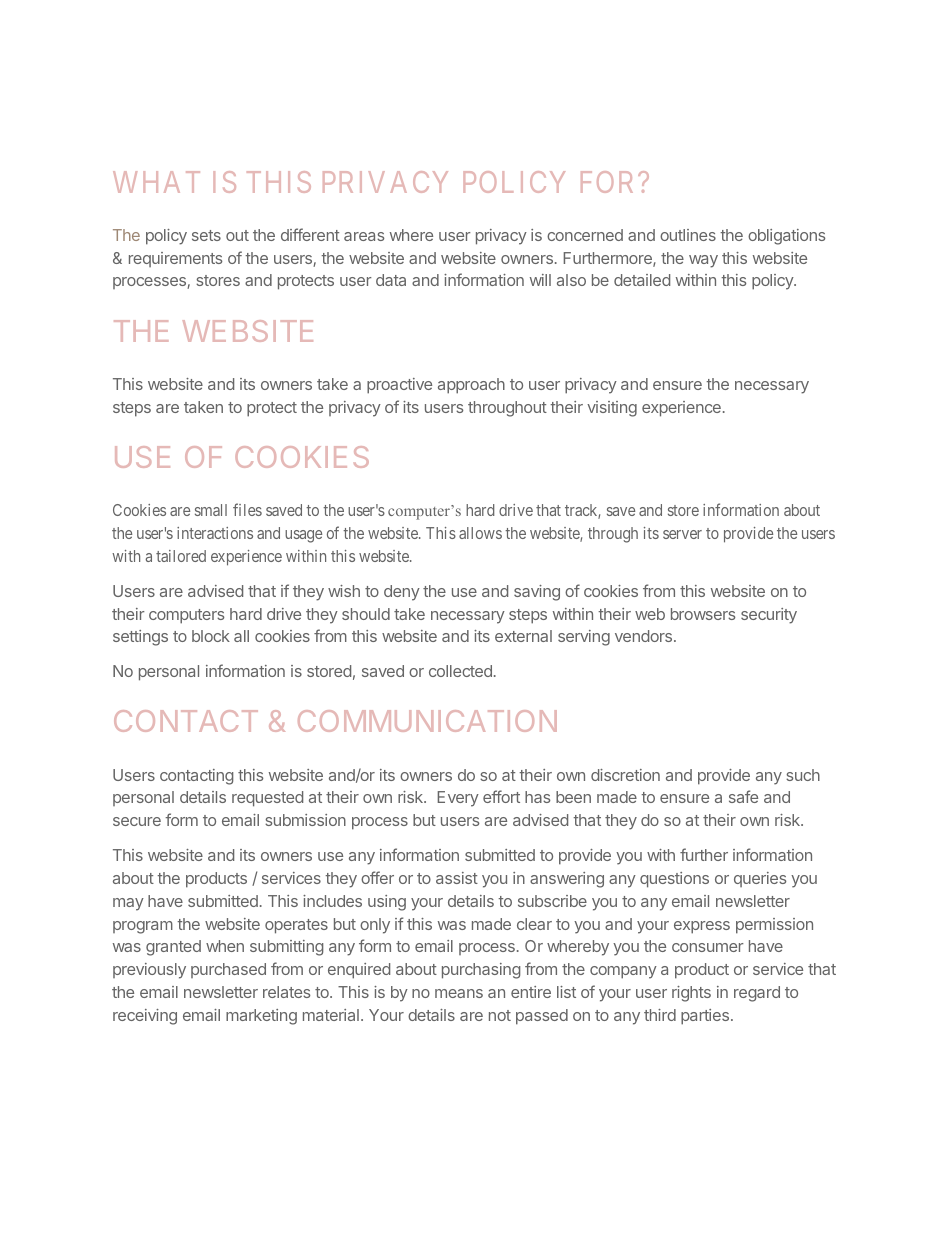 Image resolution: width=952 pixels, height=1233 pixels. Describe the element at coordinates (803, 775) in the page. I see `such` at that location.
